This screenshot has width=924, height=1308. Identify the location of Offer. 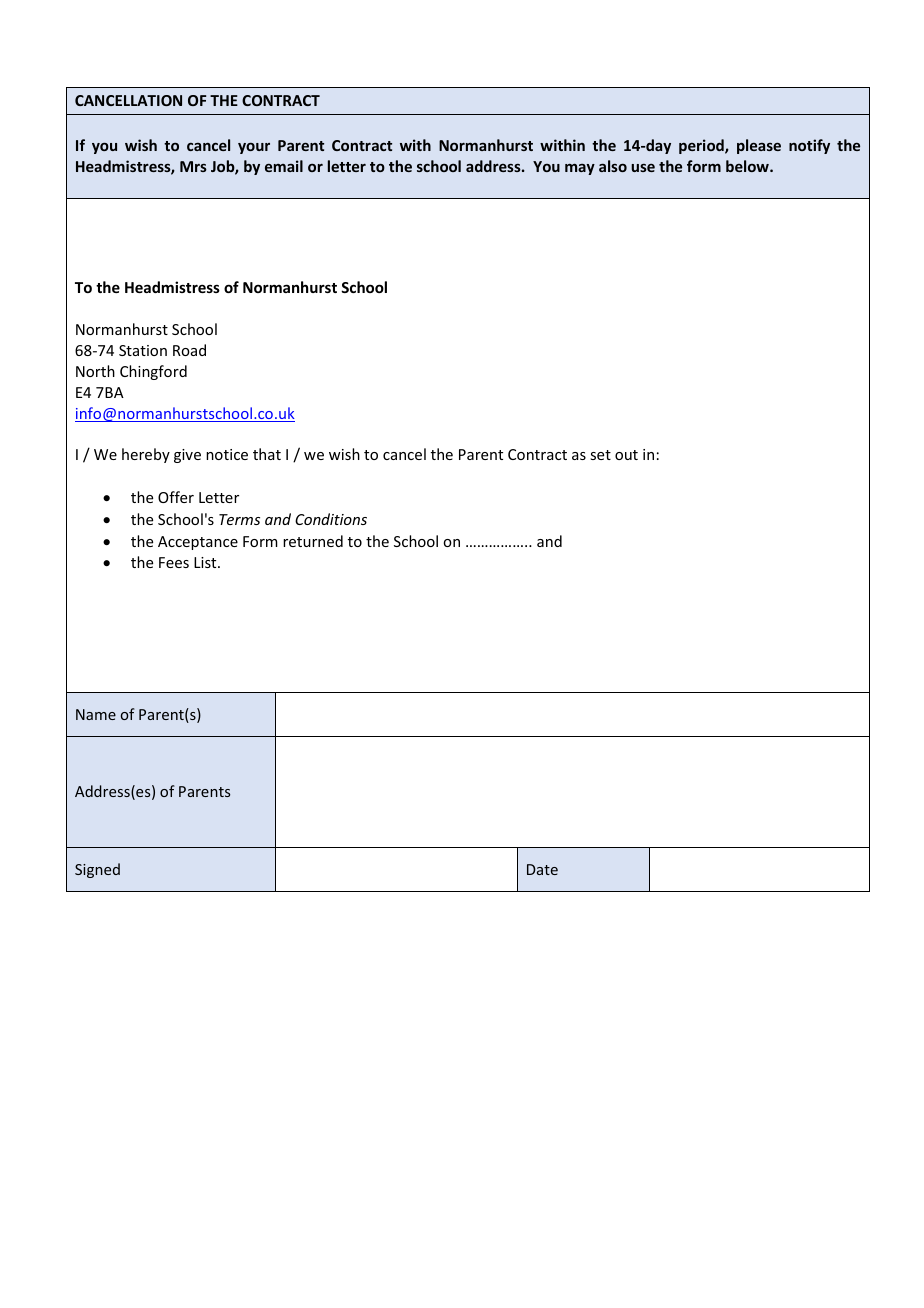
(176, 497).
